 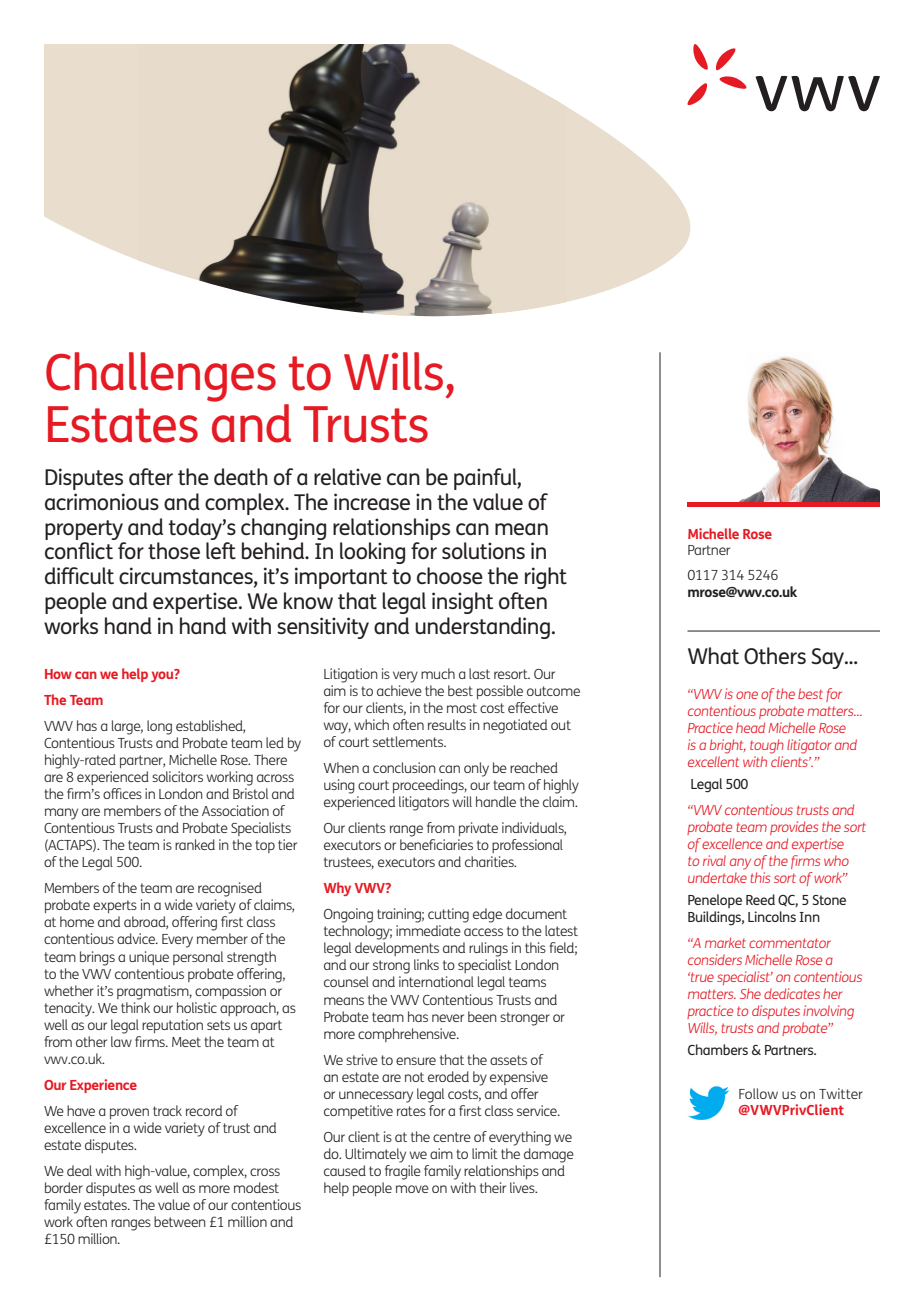 I want to click on much, so click(x=438, y=673).
